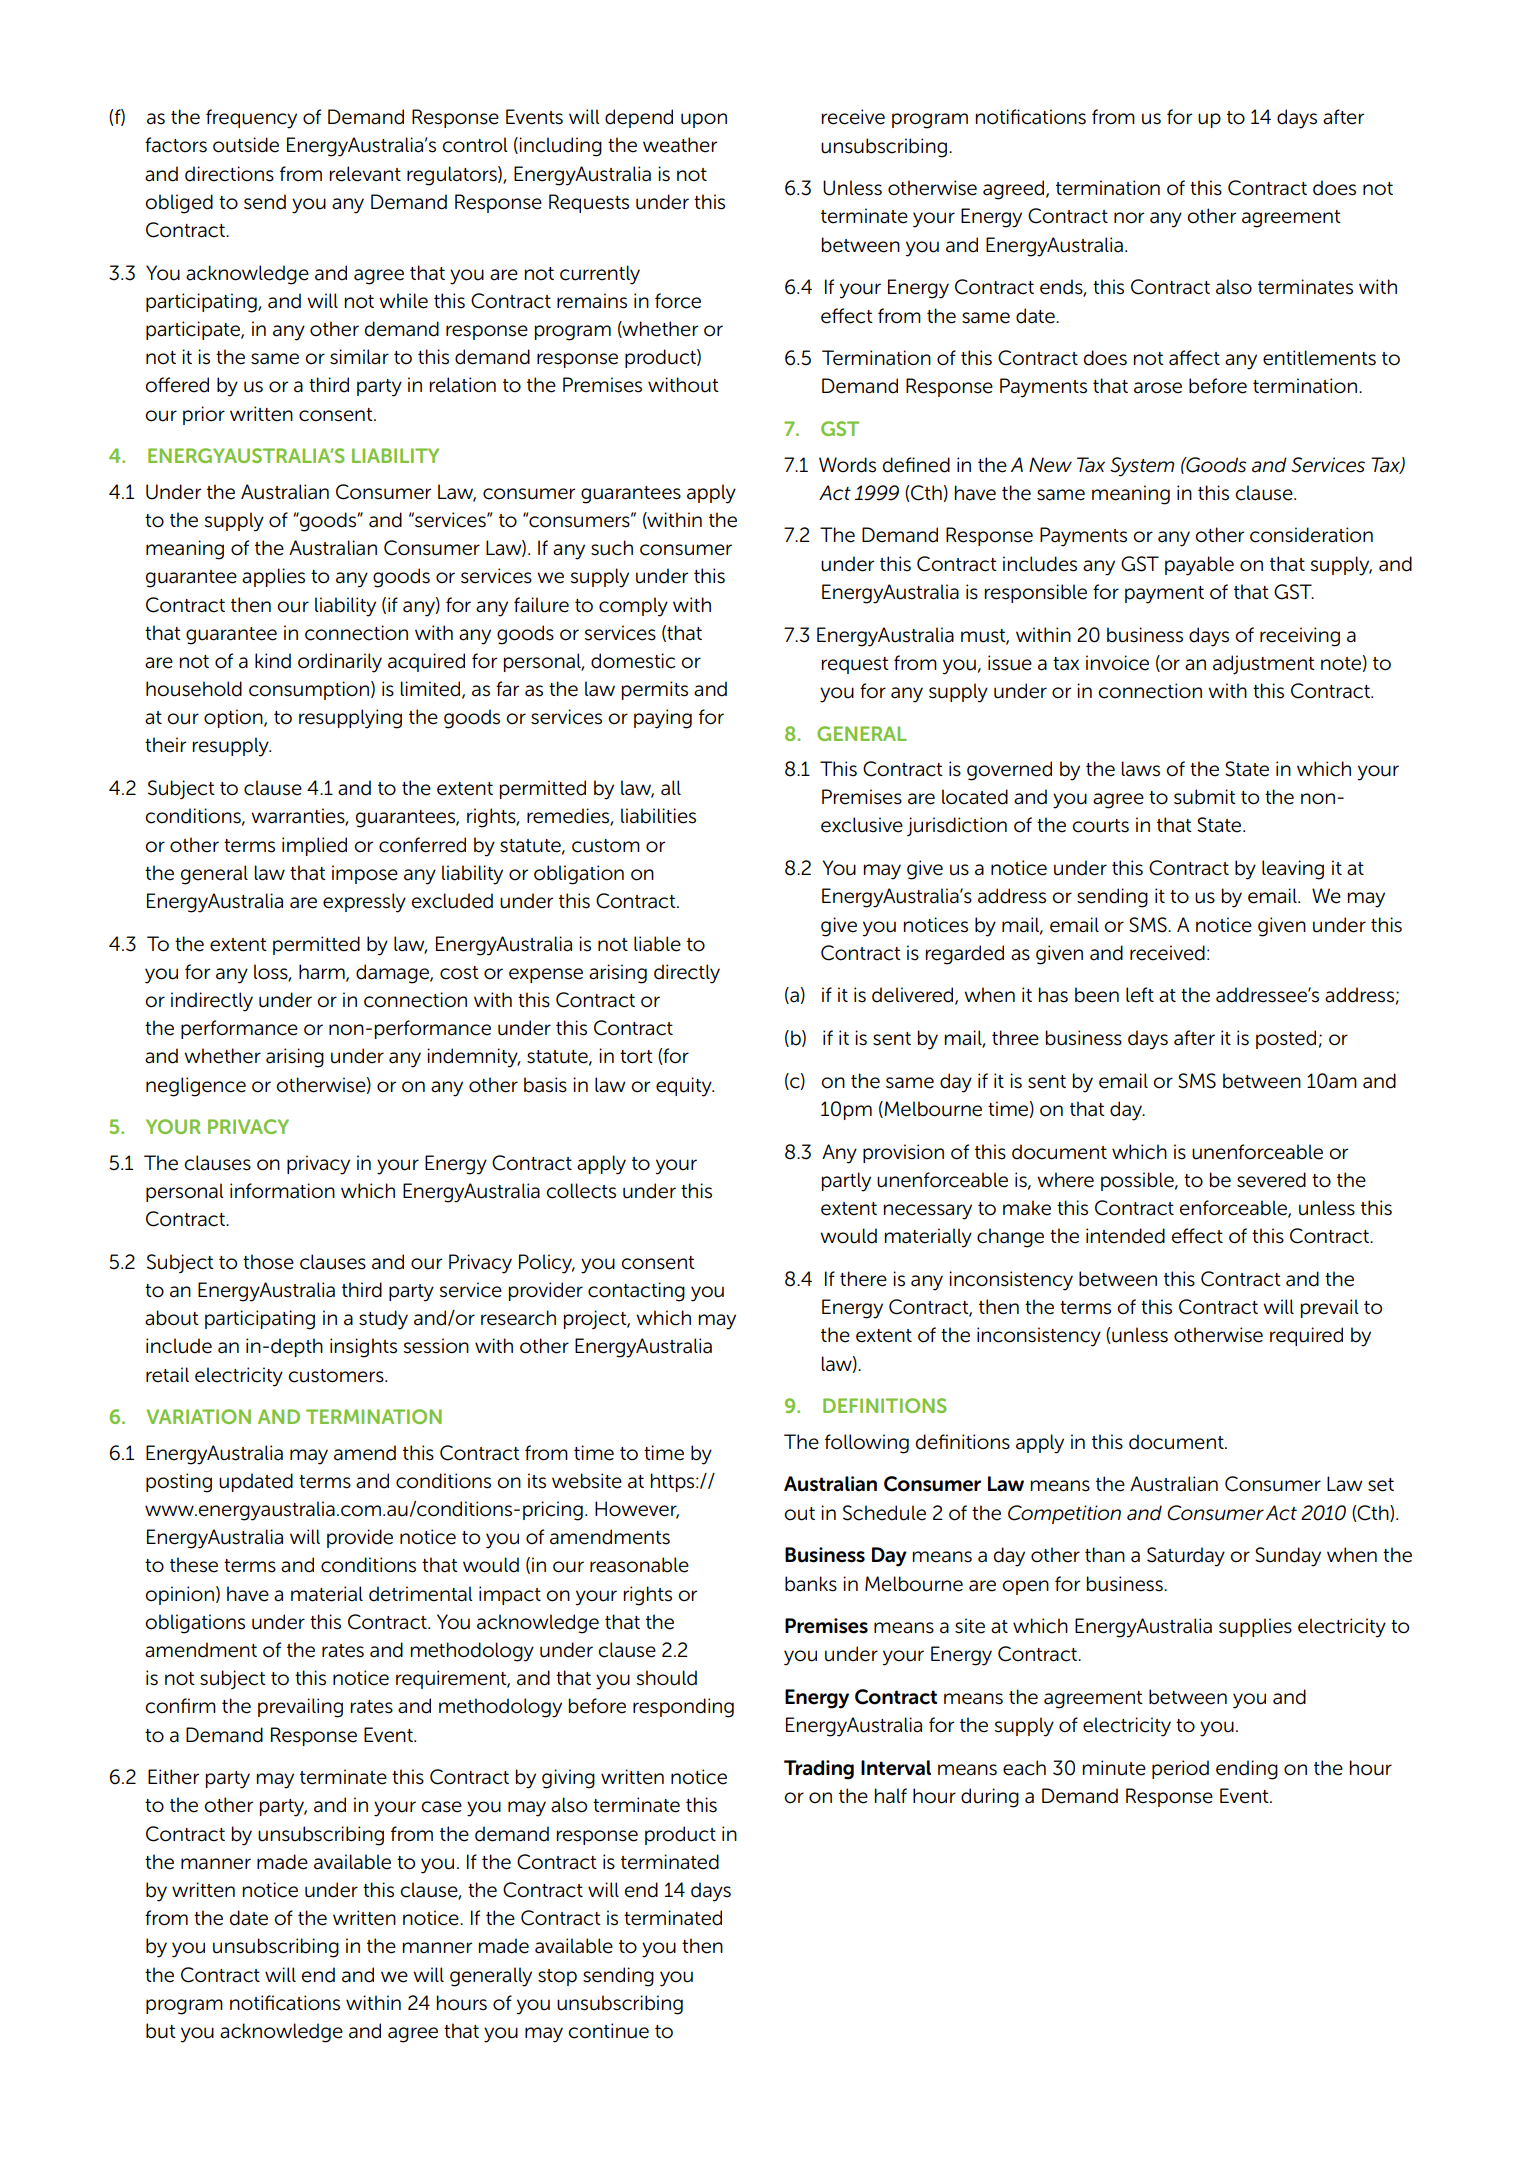 The image size is (1525, 2157). What do you see at coordinates (685, 1087) in the image?
I see `equity` at bounding box center [685, 1087].
